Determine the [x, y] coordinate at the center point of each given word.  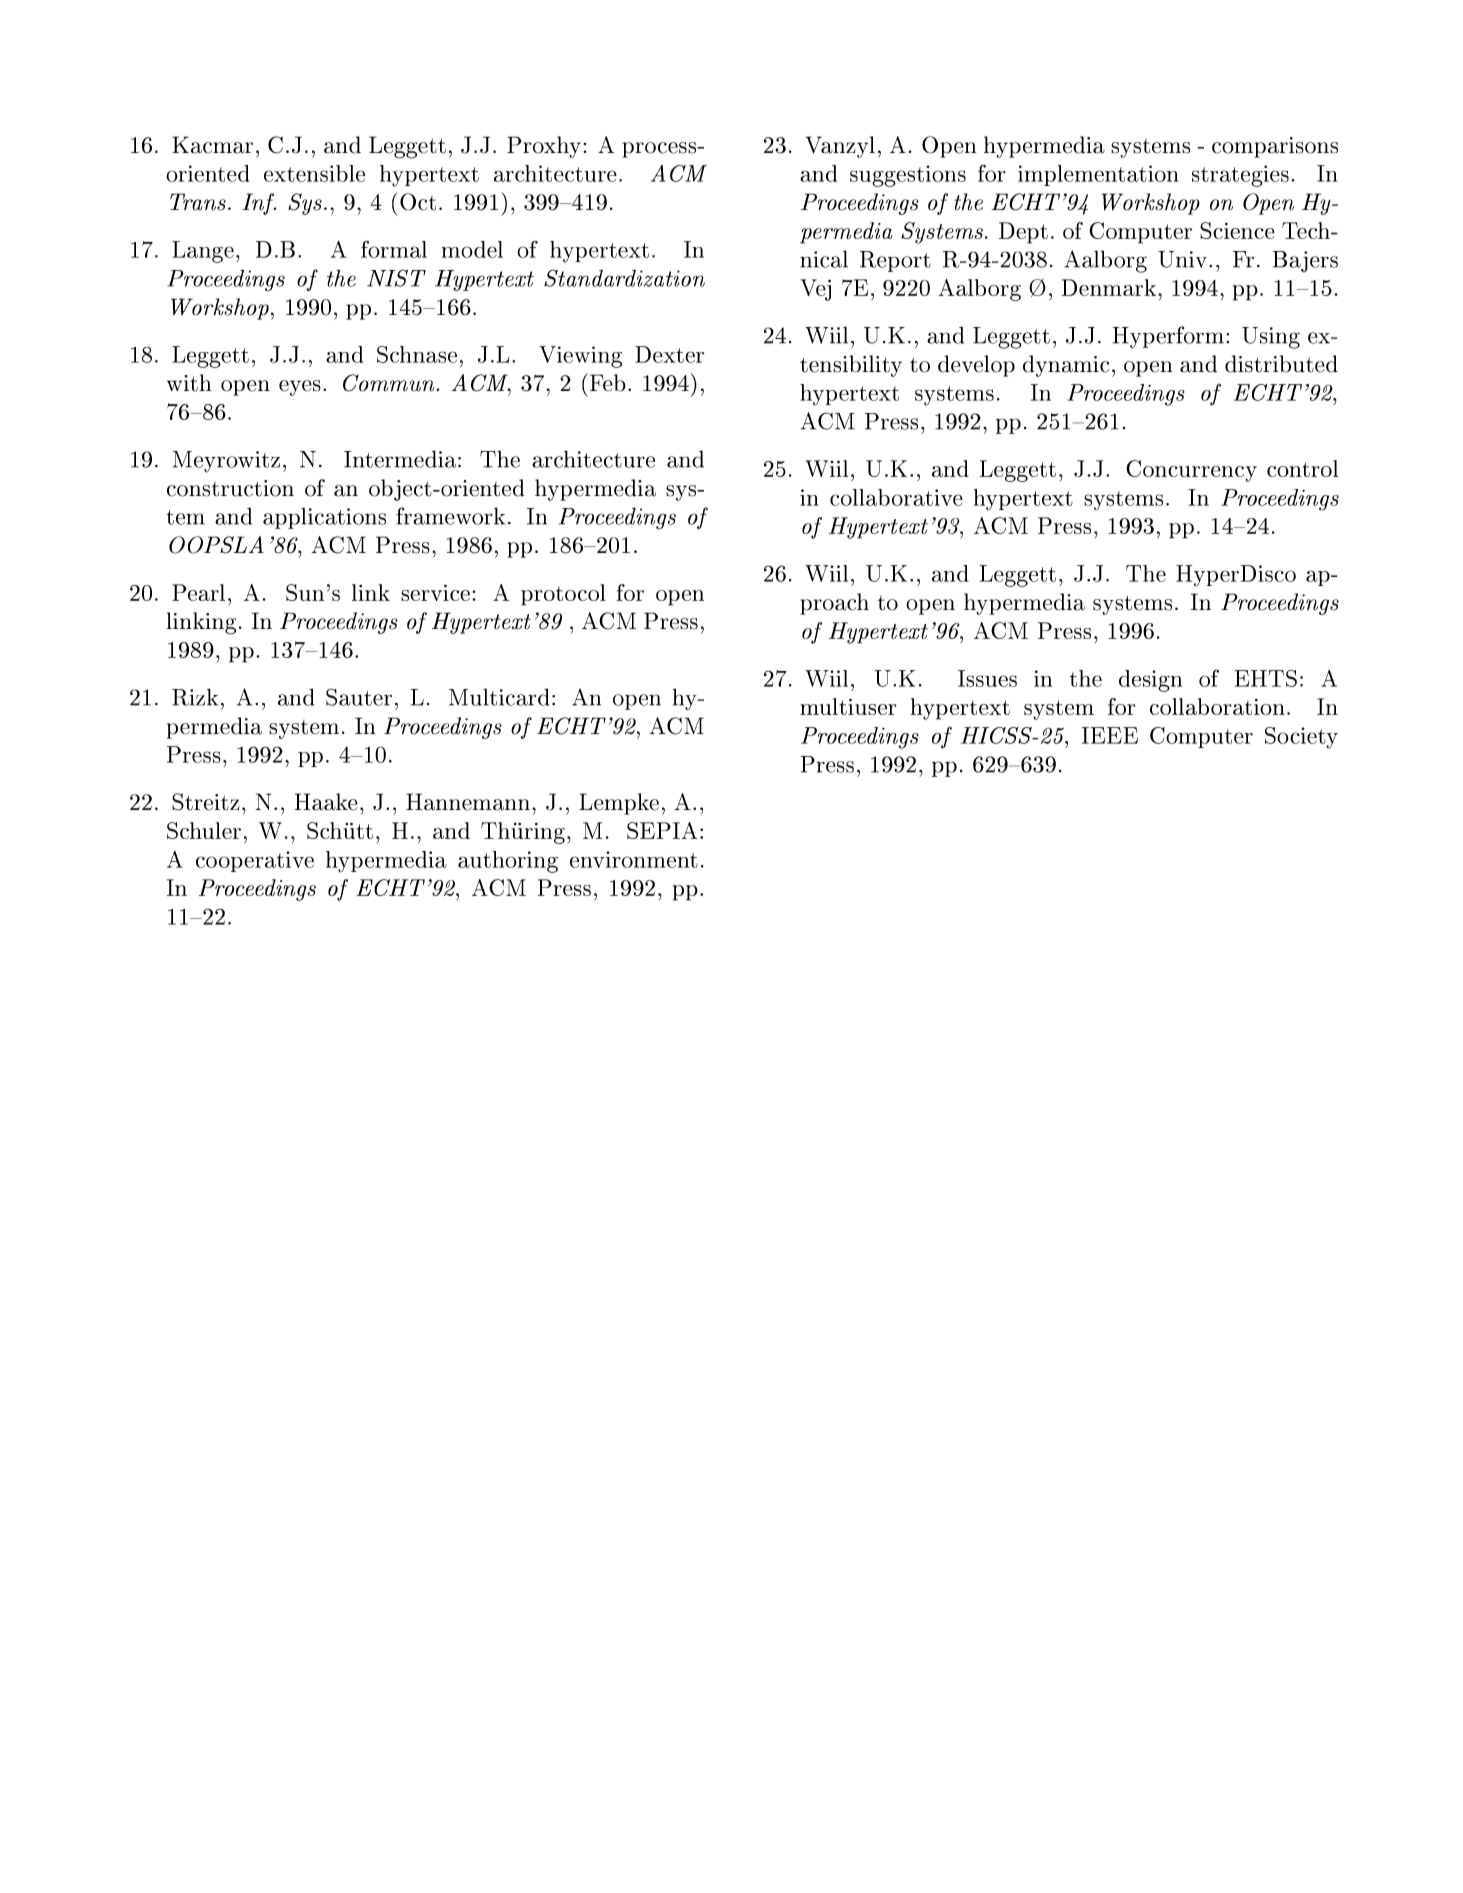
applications [324, 518]
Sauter [359, 697]
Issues [987, 678]
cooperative [255, 861]
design [1150, 681]
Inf [259, 204]
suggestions [908, 176]
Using [1271, 338]
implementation [1098, 175]
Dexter [669, 354]
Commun [388, 383]
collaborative [896, 497]
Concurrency [1191, 471]
